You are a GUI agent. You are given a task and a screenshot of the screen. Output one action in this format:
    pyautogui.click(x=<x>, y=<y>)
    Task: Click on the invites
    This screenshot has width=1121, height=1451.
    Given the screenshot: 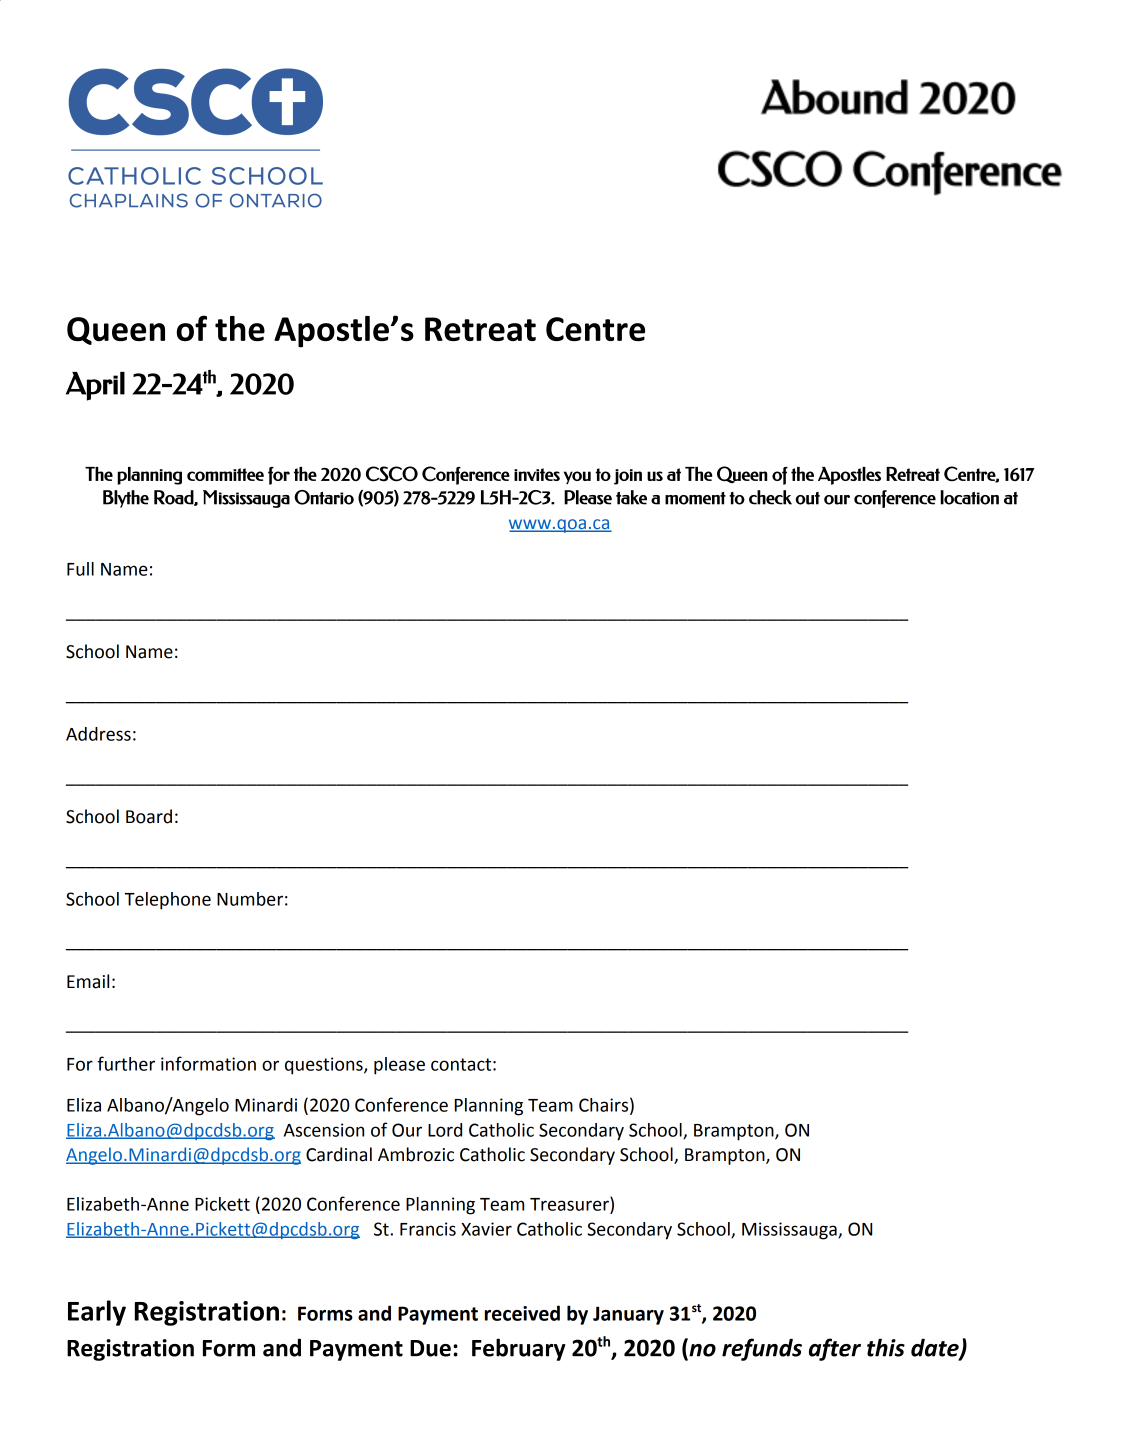 What is the action you would take?
    pyautogui.click(x=537, y=474)
